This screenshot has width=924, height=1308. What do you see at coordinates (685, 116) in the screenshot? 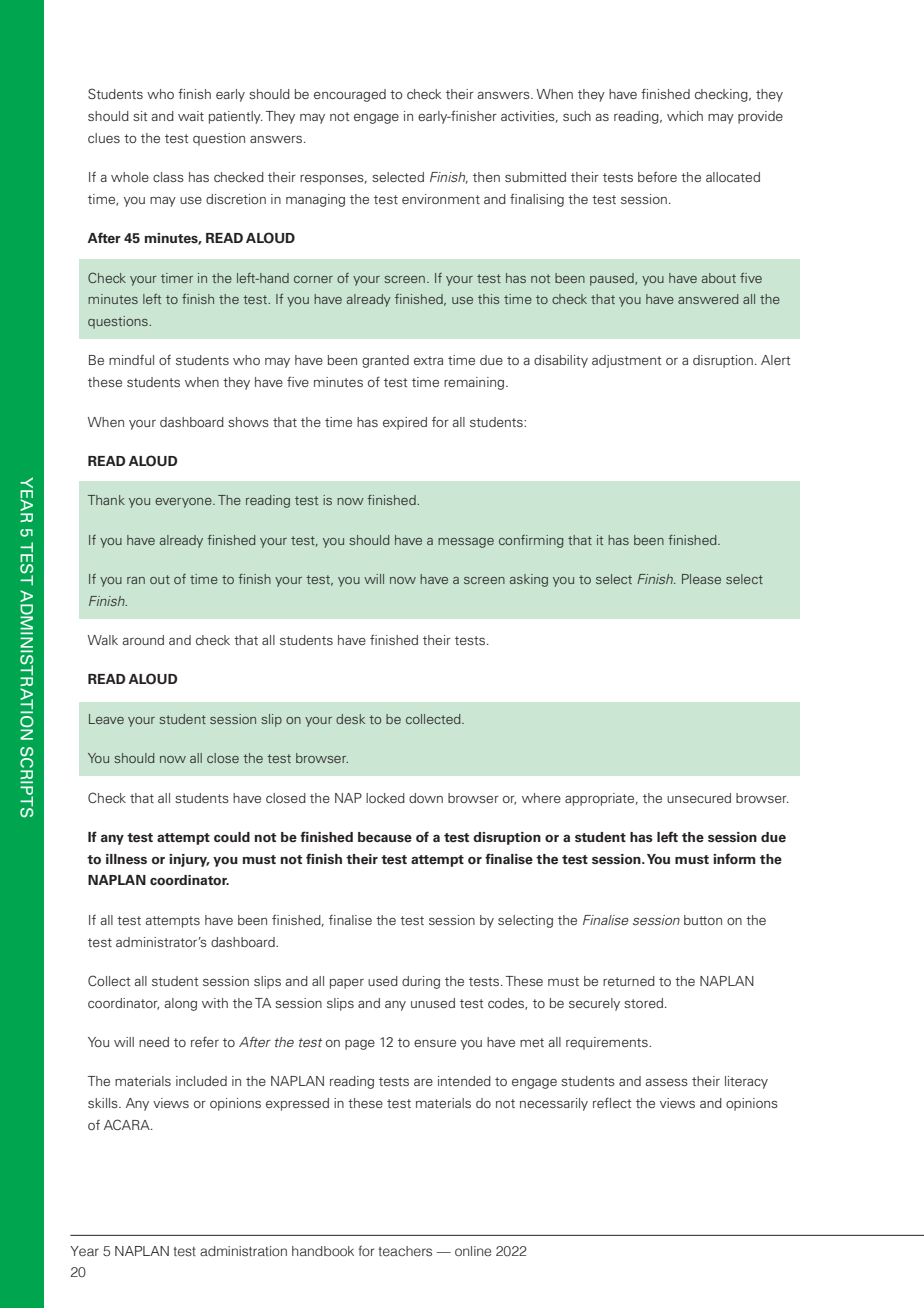
I see `which` at bounding box center [685, 116].
